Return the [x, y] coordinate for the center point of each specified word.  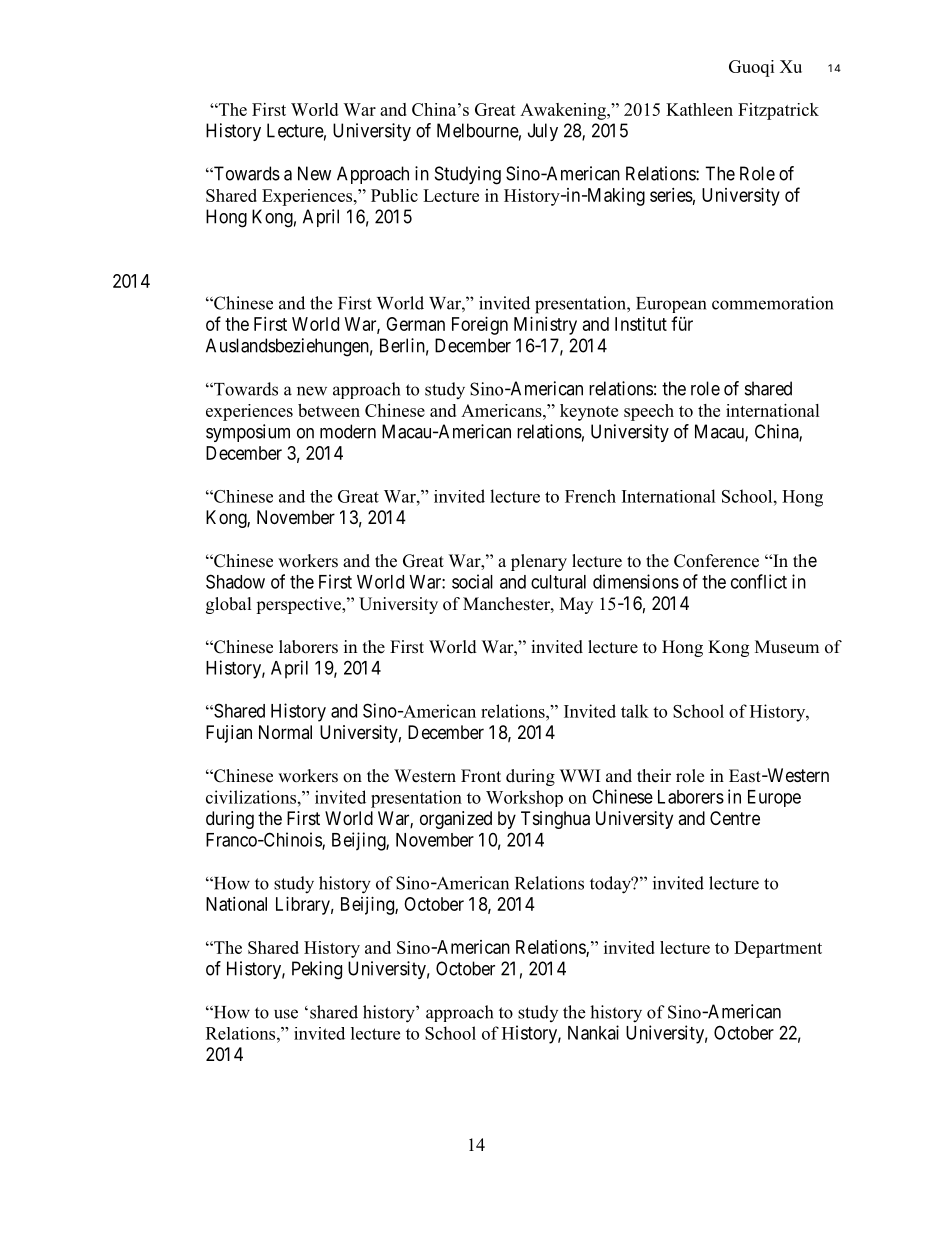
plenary [539, 562]
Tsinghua [555, 820]
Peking [317, 970]
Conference [716, 561]
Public [394, 195]
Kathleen [699, 109]
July [543, 132]
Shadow [235, 581]
